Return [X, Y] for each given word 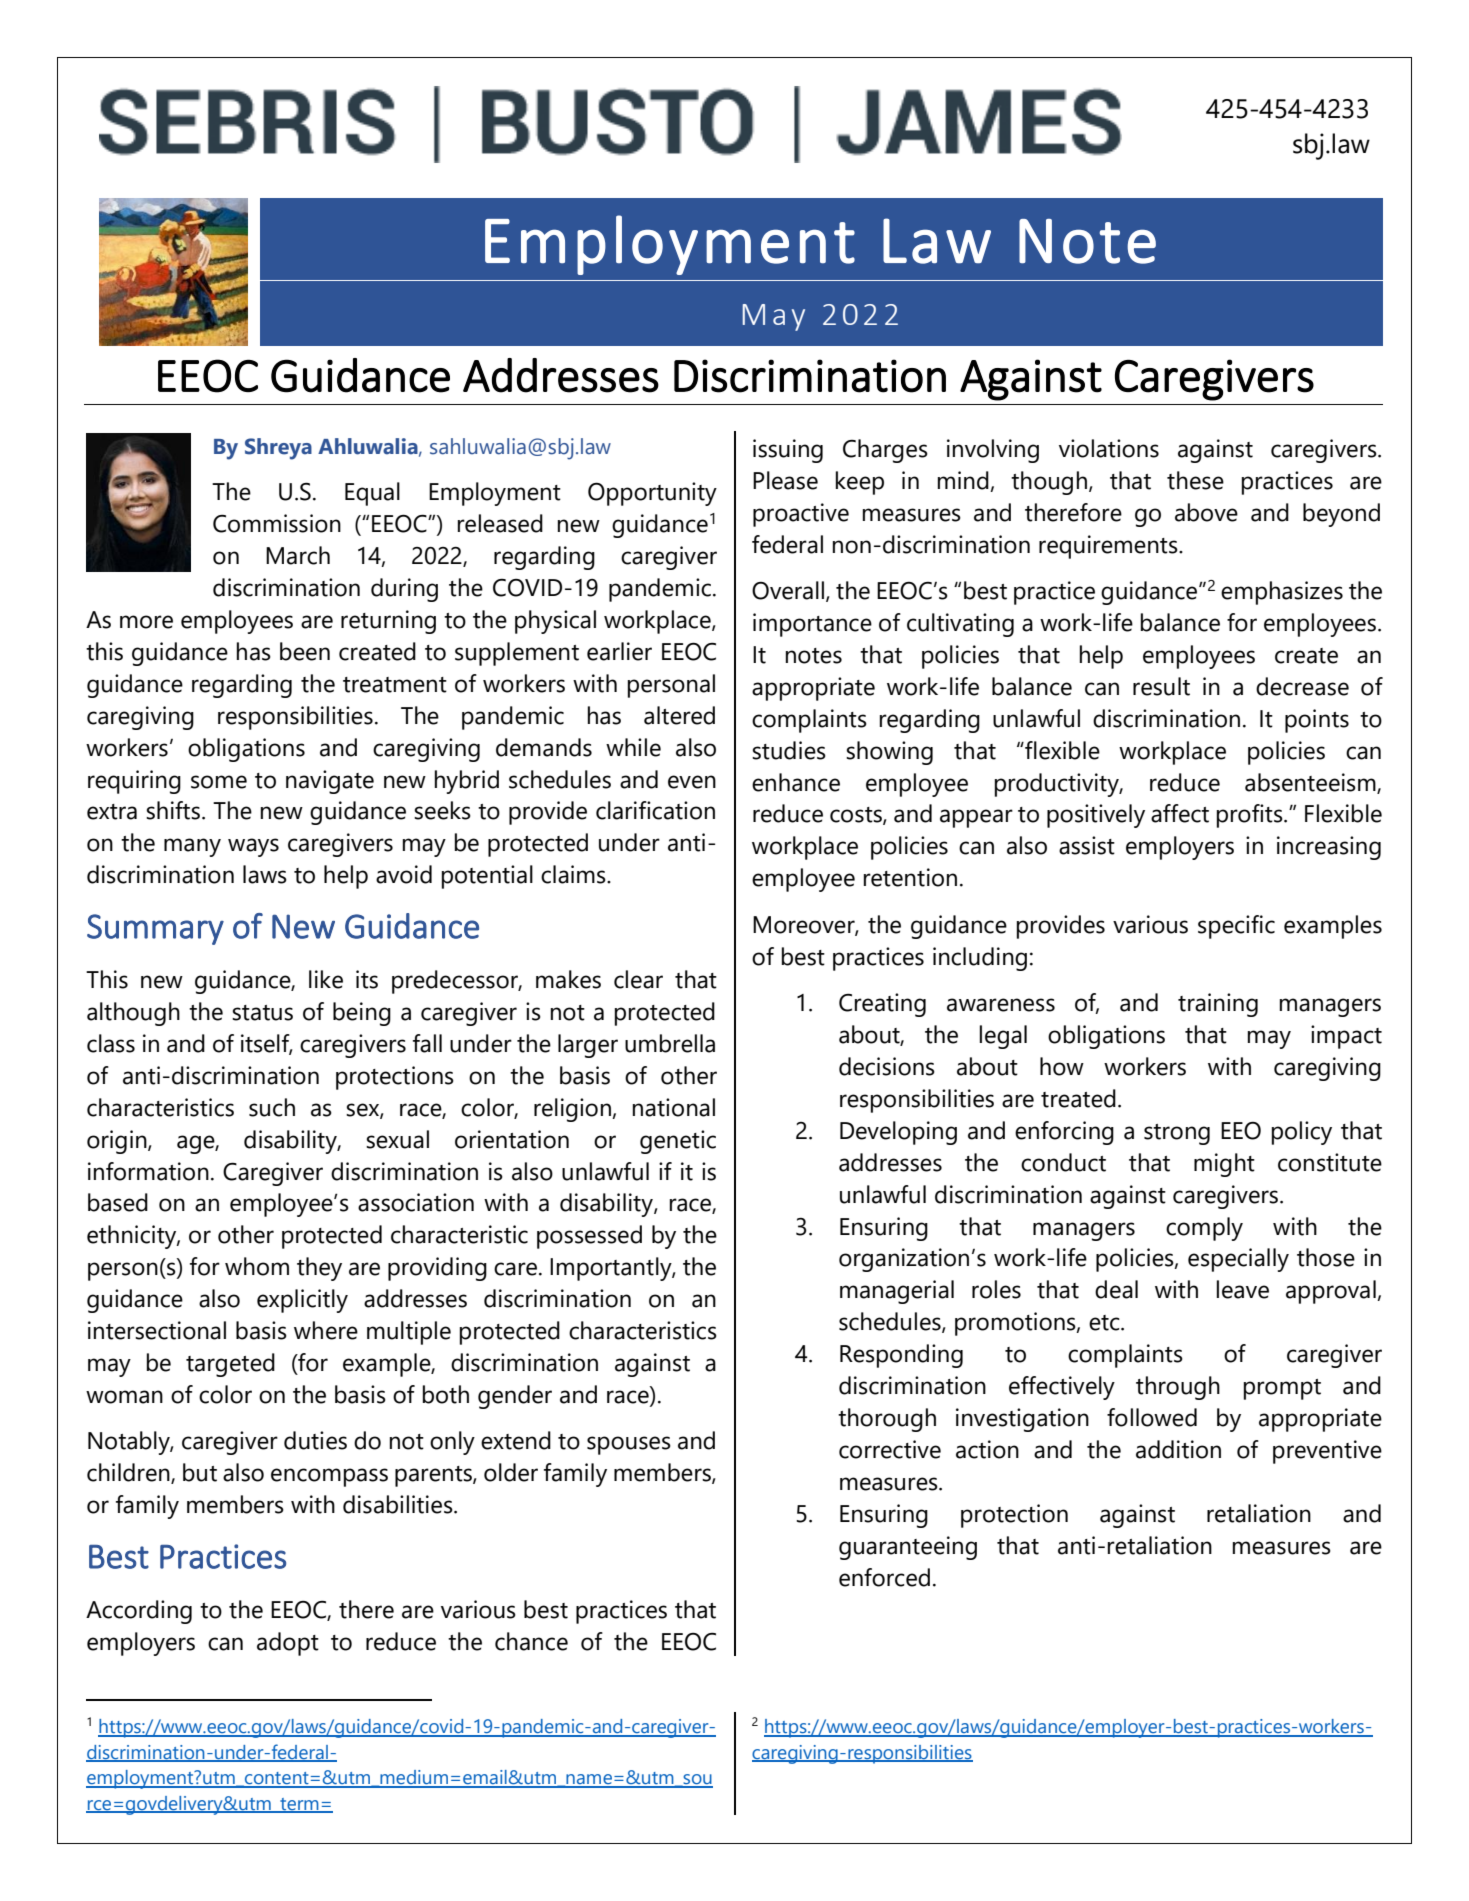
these [1195, 480]
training [1218, 1005]
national [674, 1107]
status [262, 1013]
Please [785, 480]
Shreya [278, 449]
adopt [288, 1644]
